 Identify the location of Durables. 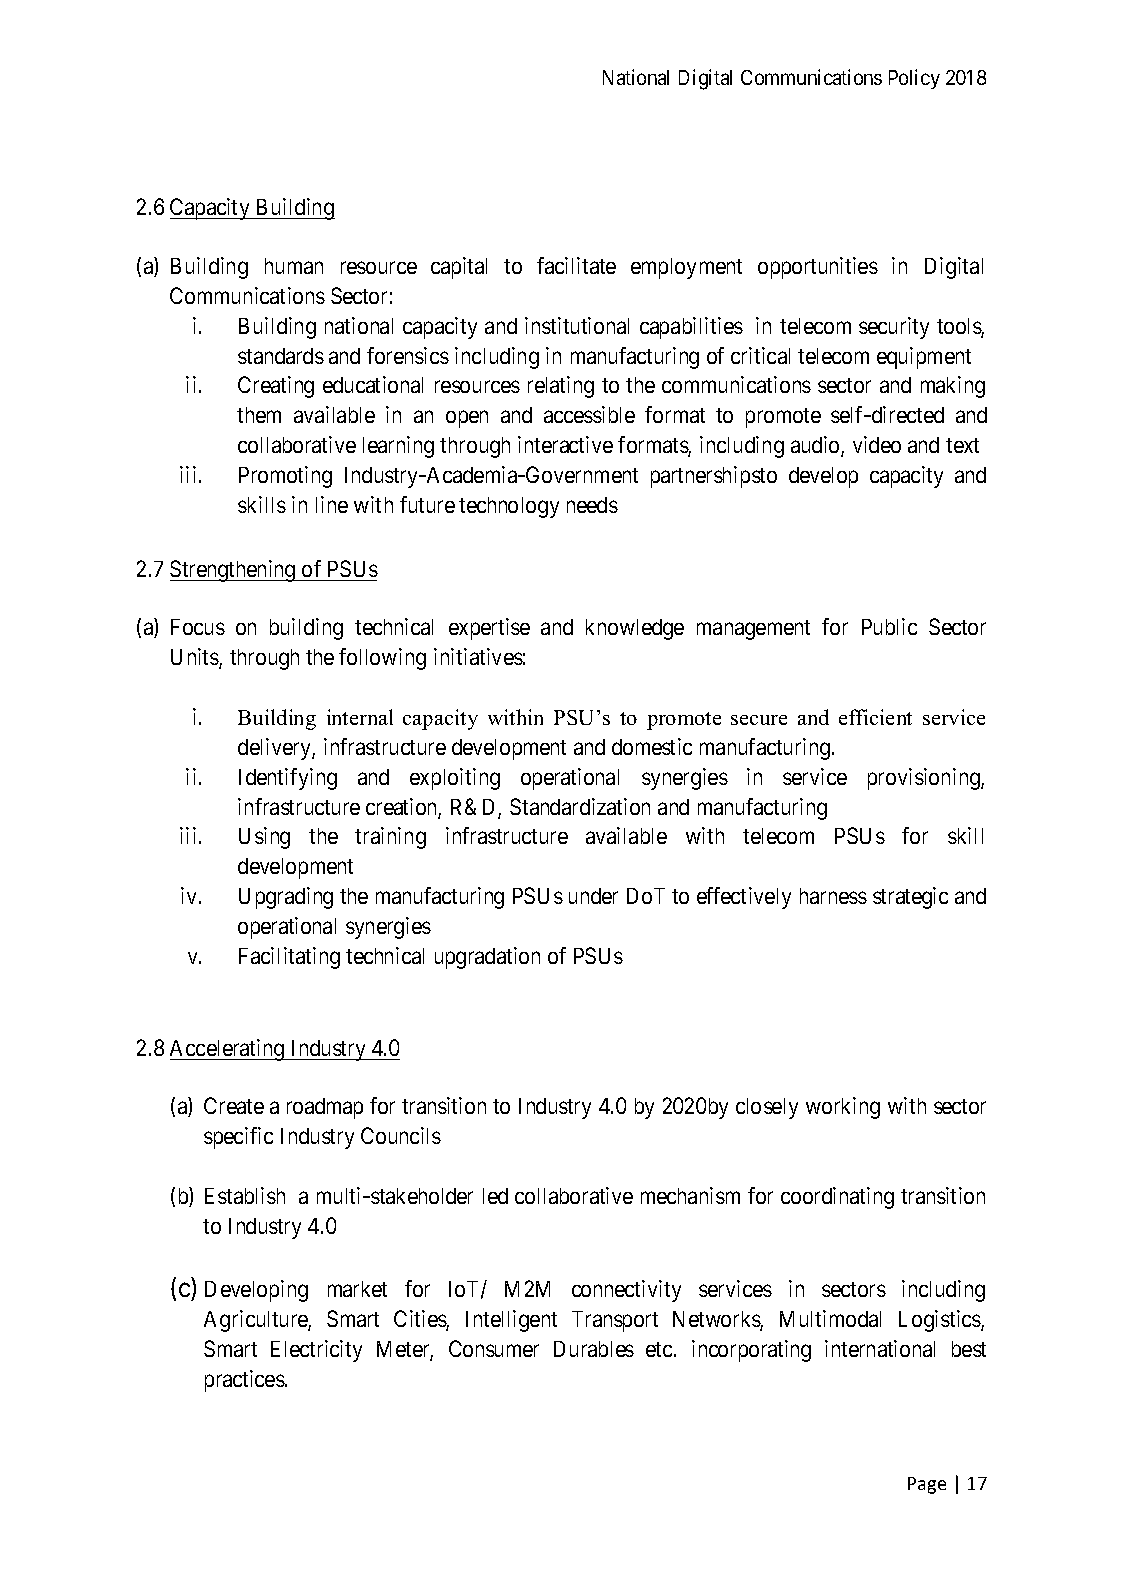
(594, 1349).
